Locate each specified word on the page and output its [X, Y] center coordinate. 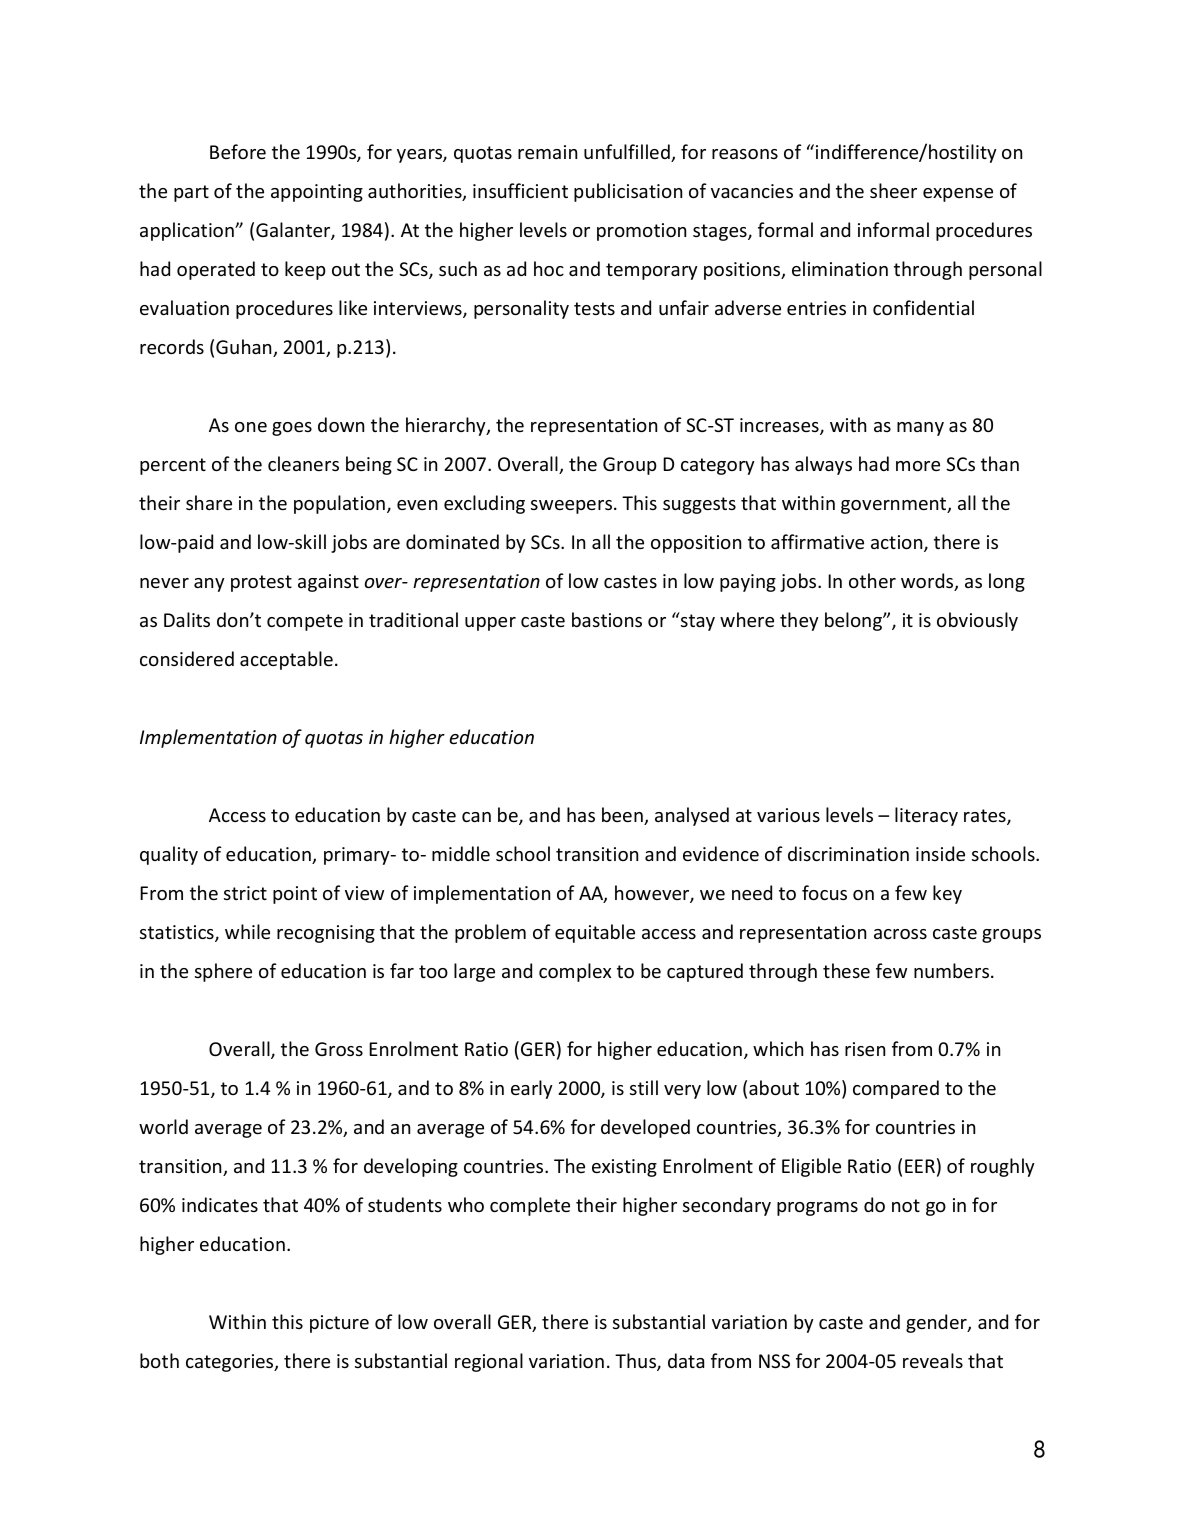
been [623, 816]
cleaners [303, 463]
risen [865, 1049]
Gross [339, 1049]
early [532, 1089]
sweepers [571, 507]
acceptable [286, 660]
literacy [926, 816]
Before [238, 151]
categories [231, 1363]
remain [547, 152]
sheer [893, 190]
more [918, 466]
